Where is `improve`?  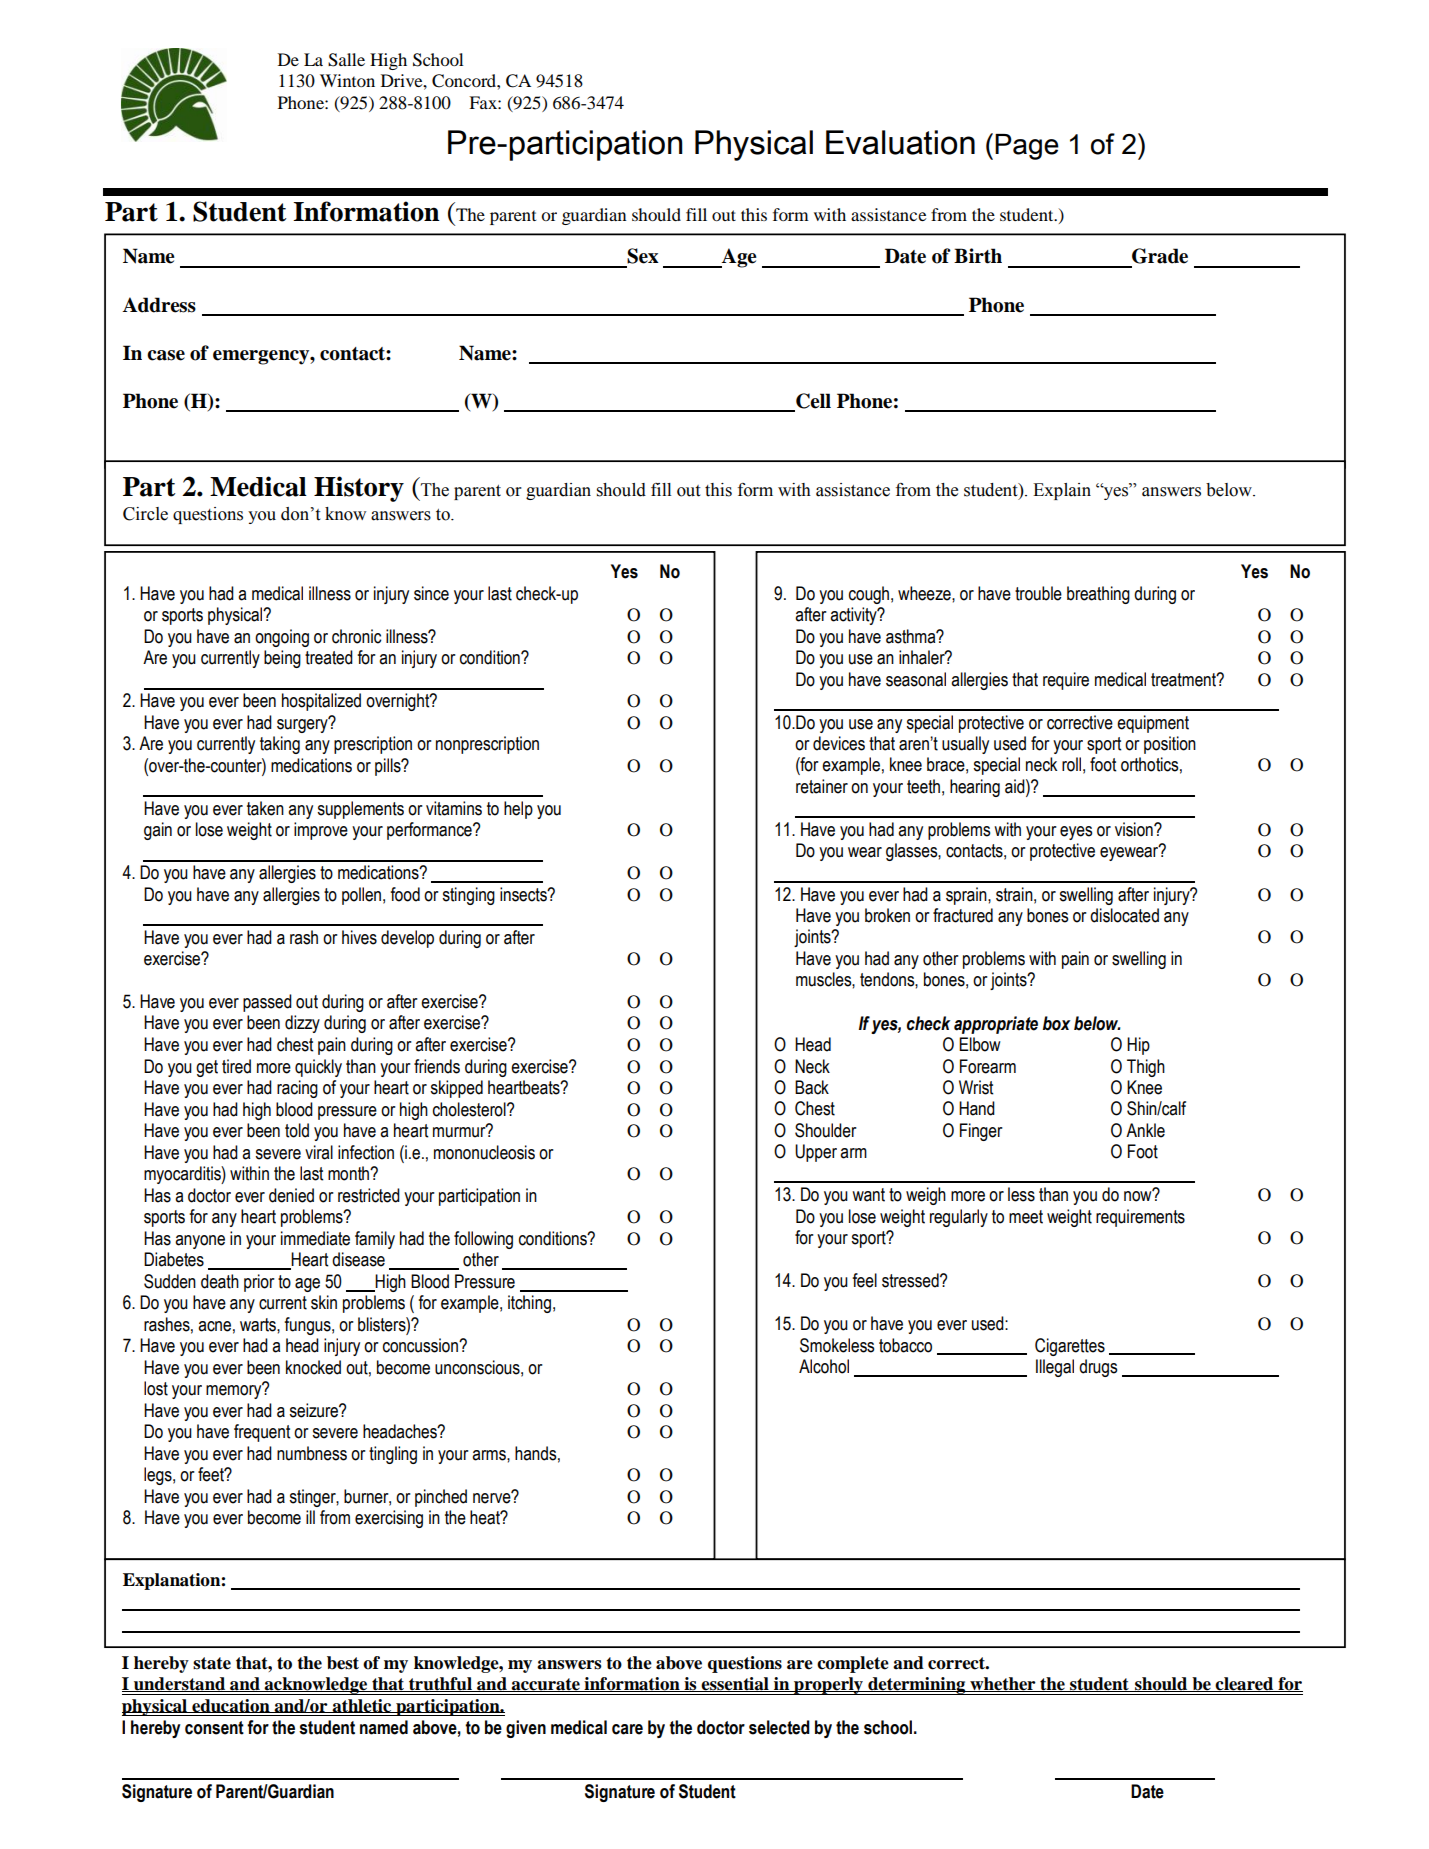 improve is located at coordinates (321, 831).
